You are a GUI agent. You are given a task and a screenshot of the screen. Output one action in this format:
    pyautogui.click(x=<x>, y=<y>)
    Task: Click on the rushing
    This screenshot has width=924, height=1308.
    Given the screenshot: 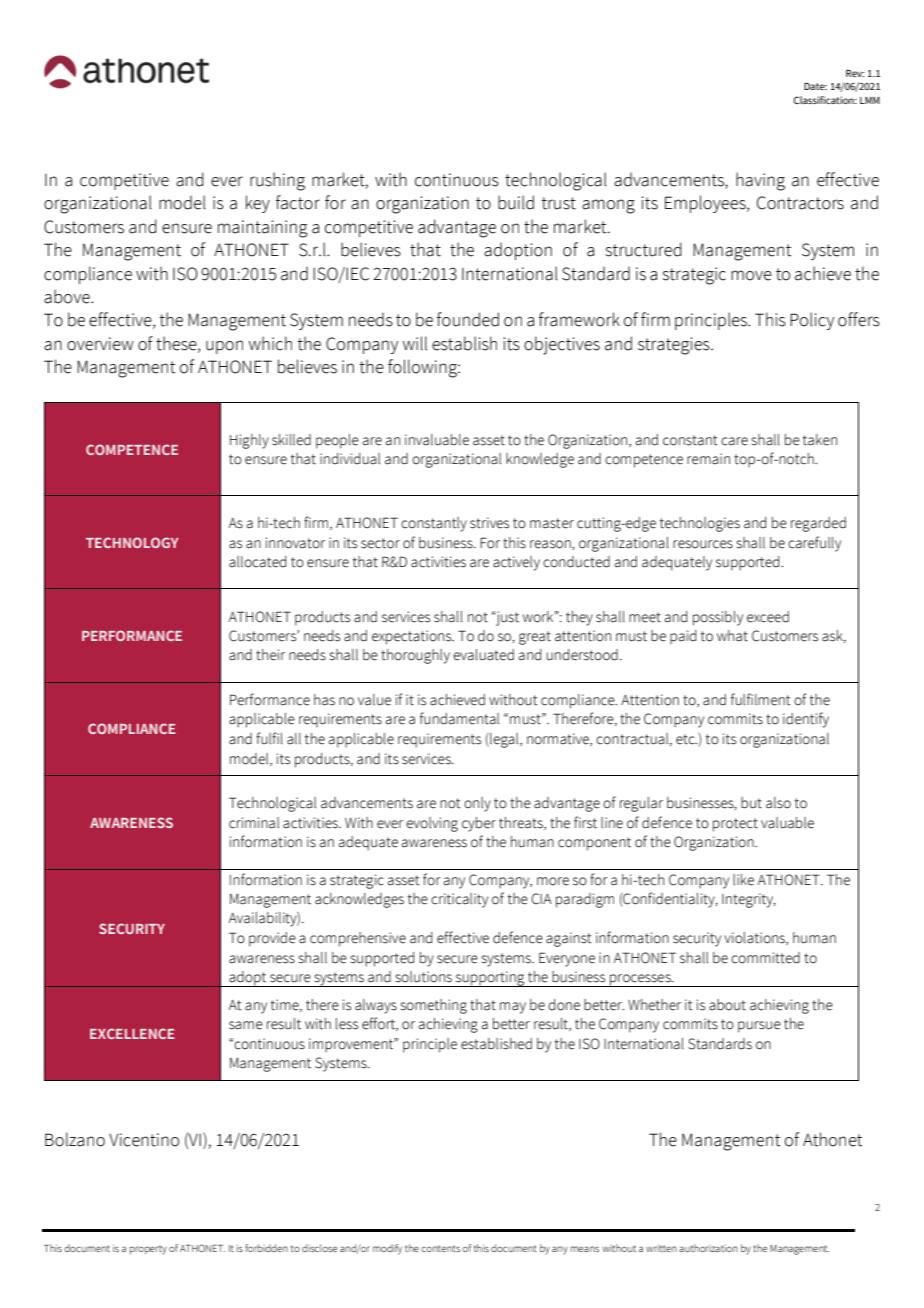 What is the action you would take?
    pyautogui.click(x=277, y=181)
